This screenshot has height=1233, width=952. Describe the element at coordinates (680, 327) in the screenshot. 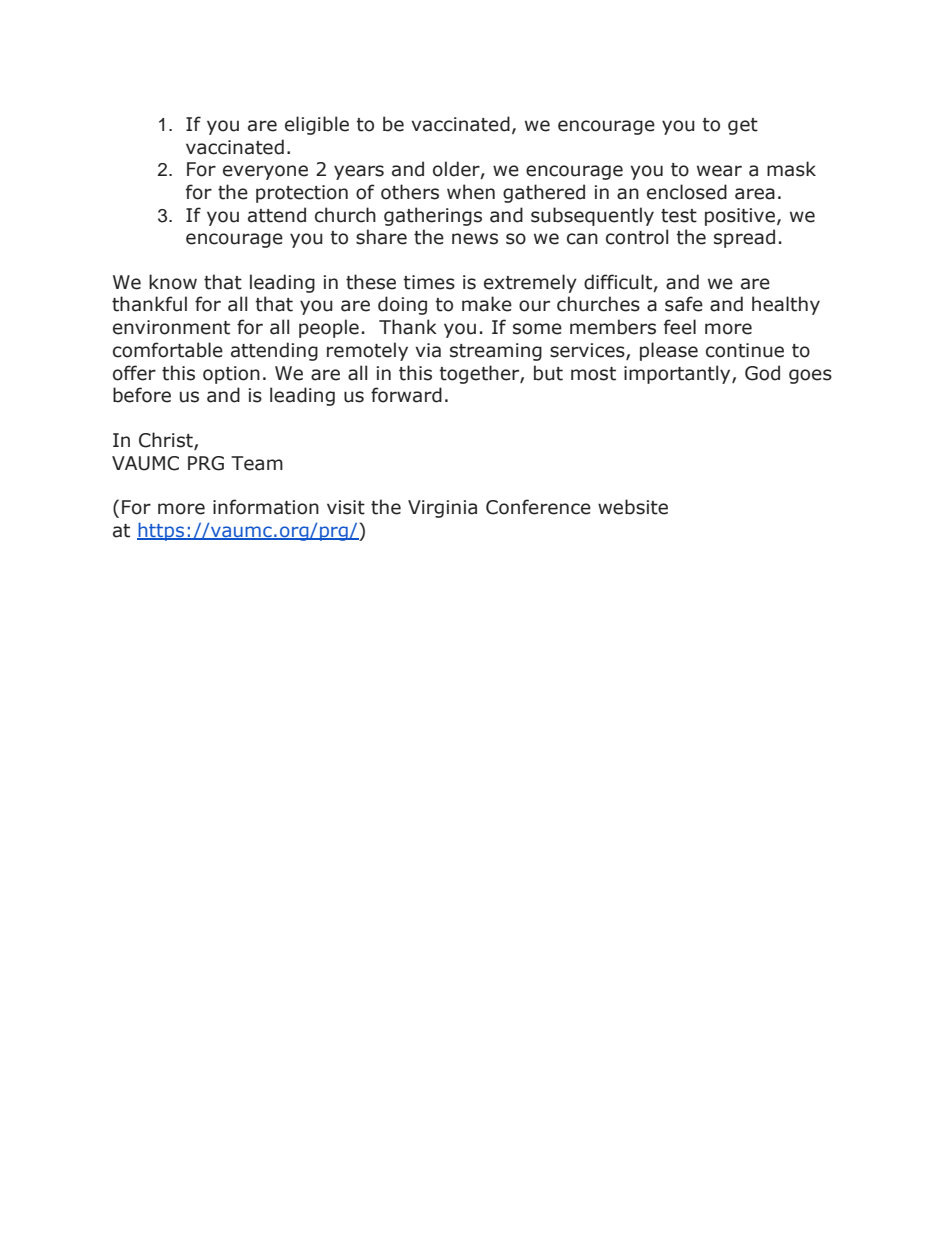

I see `feel` at that location.
